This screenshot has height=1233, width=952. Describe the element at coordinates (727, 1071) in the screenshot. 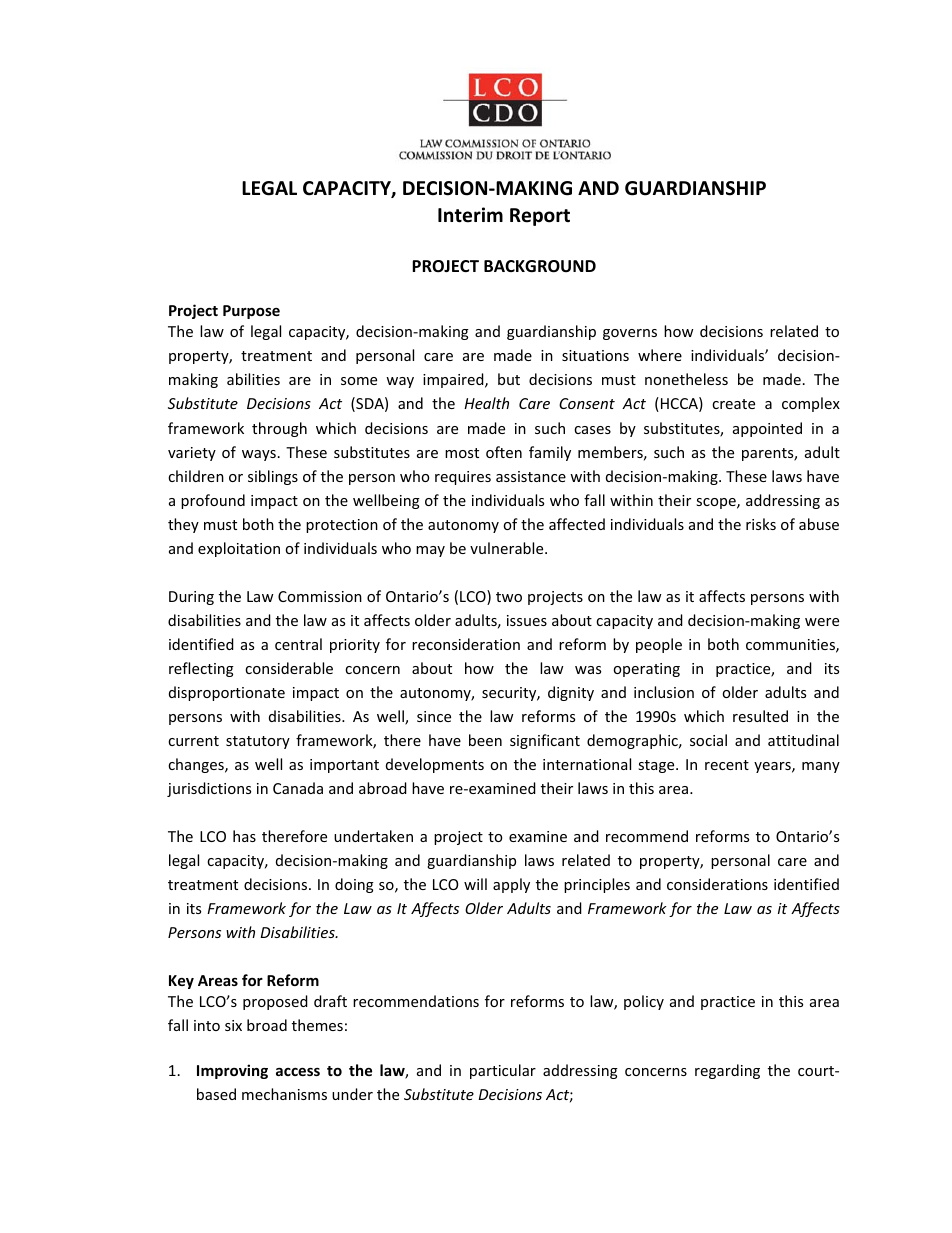

I see `regarding` at that location.
